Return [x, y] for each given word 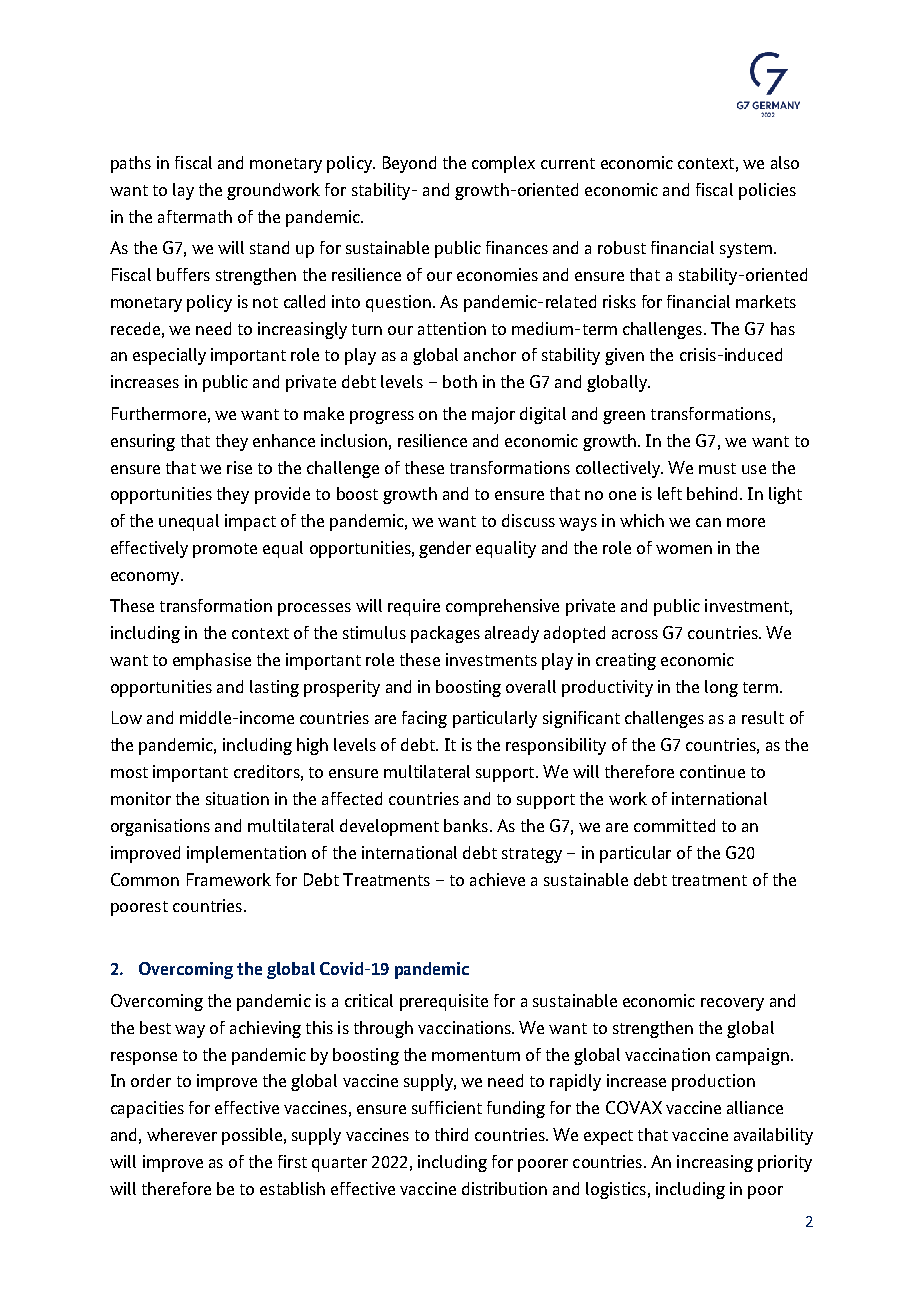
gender [445, 549]
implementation [246, 854]
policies [767, 191]
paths [131, 164]
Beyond [409, 164]
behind [712, 493]
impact [250, 522]
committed [674, 825]
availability [773, 1136]
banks [466, 825]
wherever [182, 1134]
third [451, 1134]
